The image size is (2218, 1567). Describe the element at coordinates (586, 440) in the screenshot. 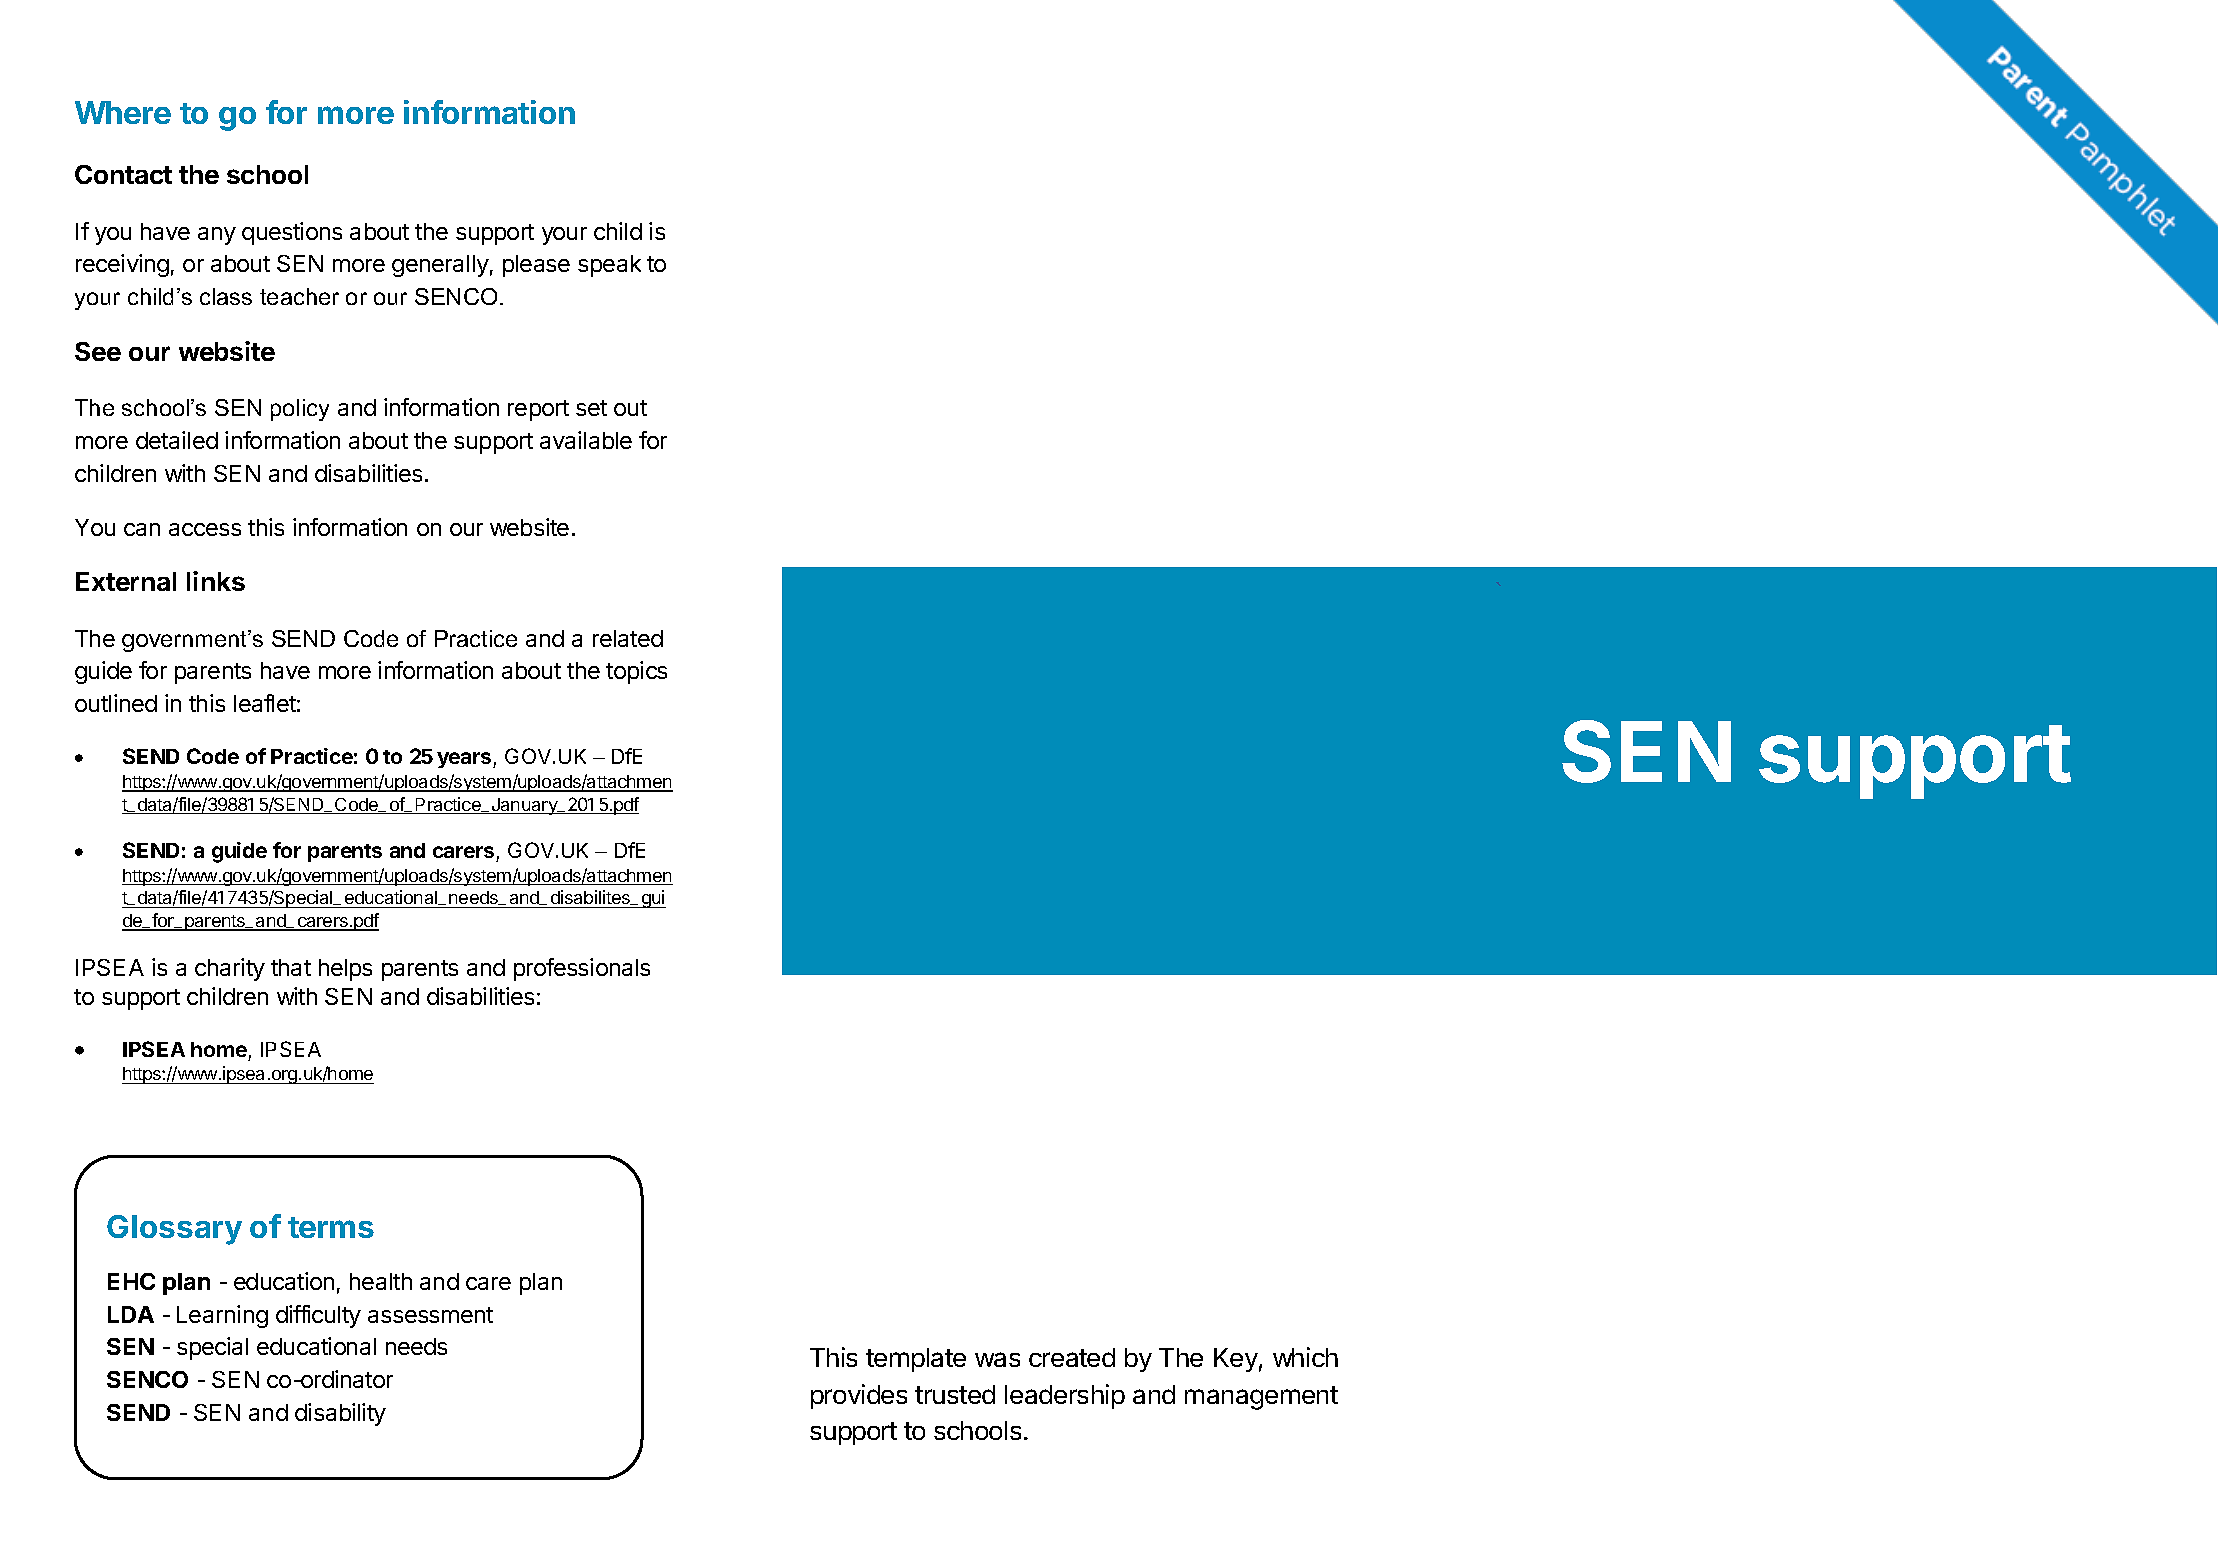

I see `available` at that location.
